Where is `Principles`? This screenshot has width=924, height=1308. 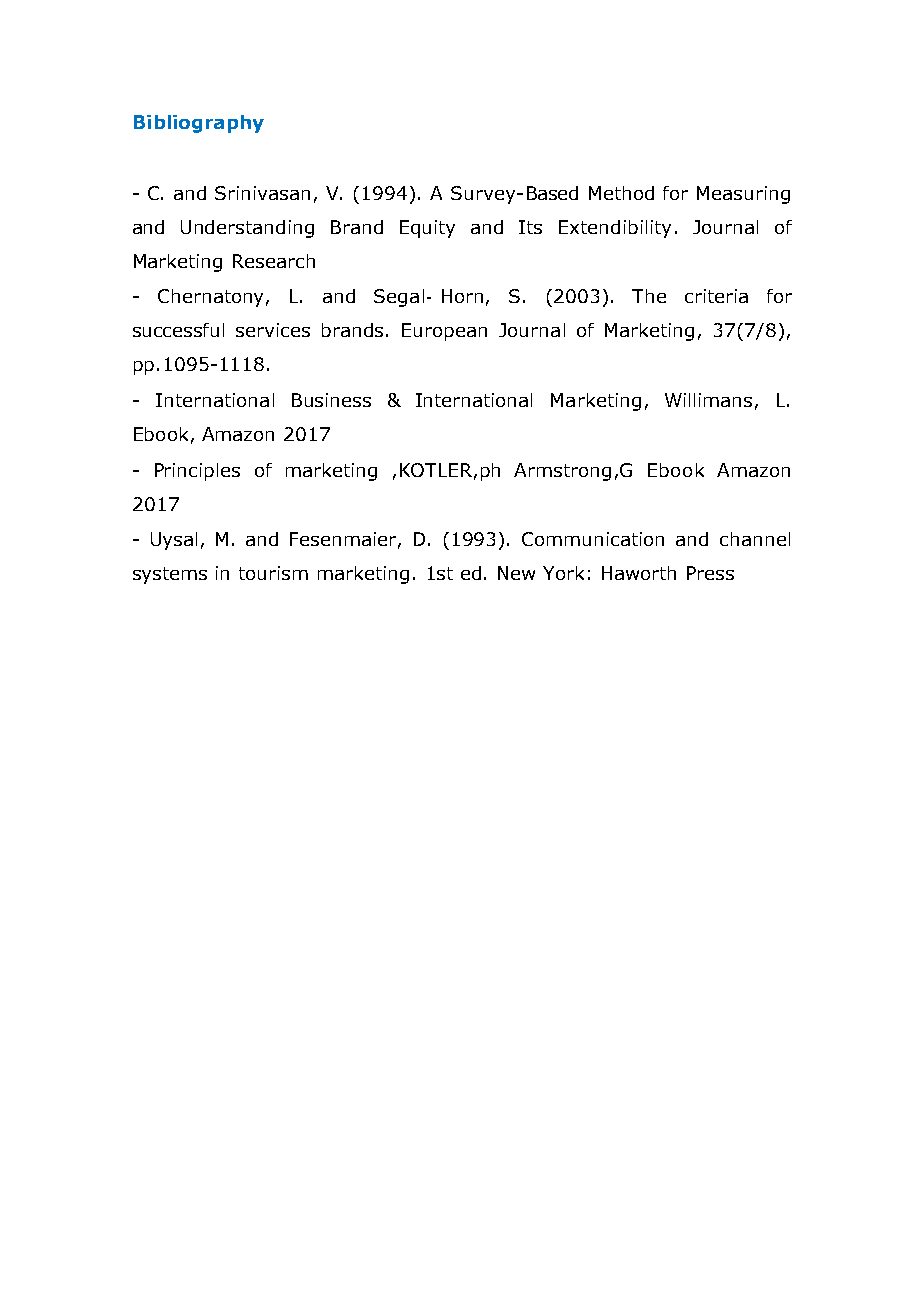
Principles is located at coordinates (197, 472).
